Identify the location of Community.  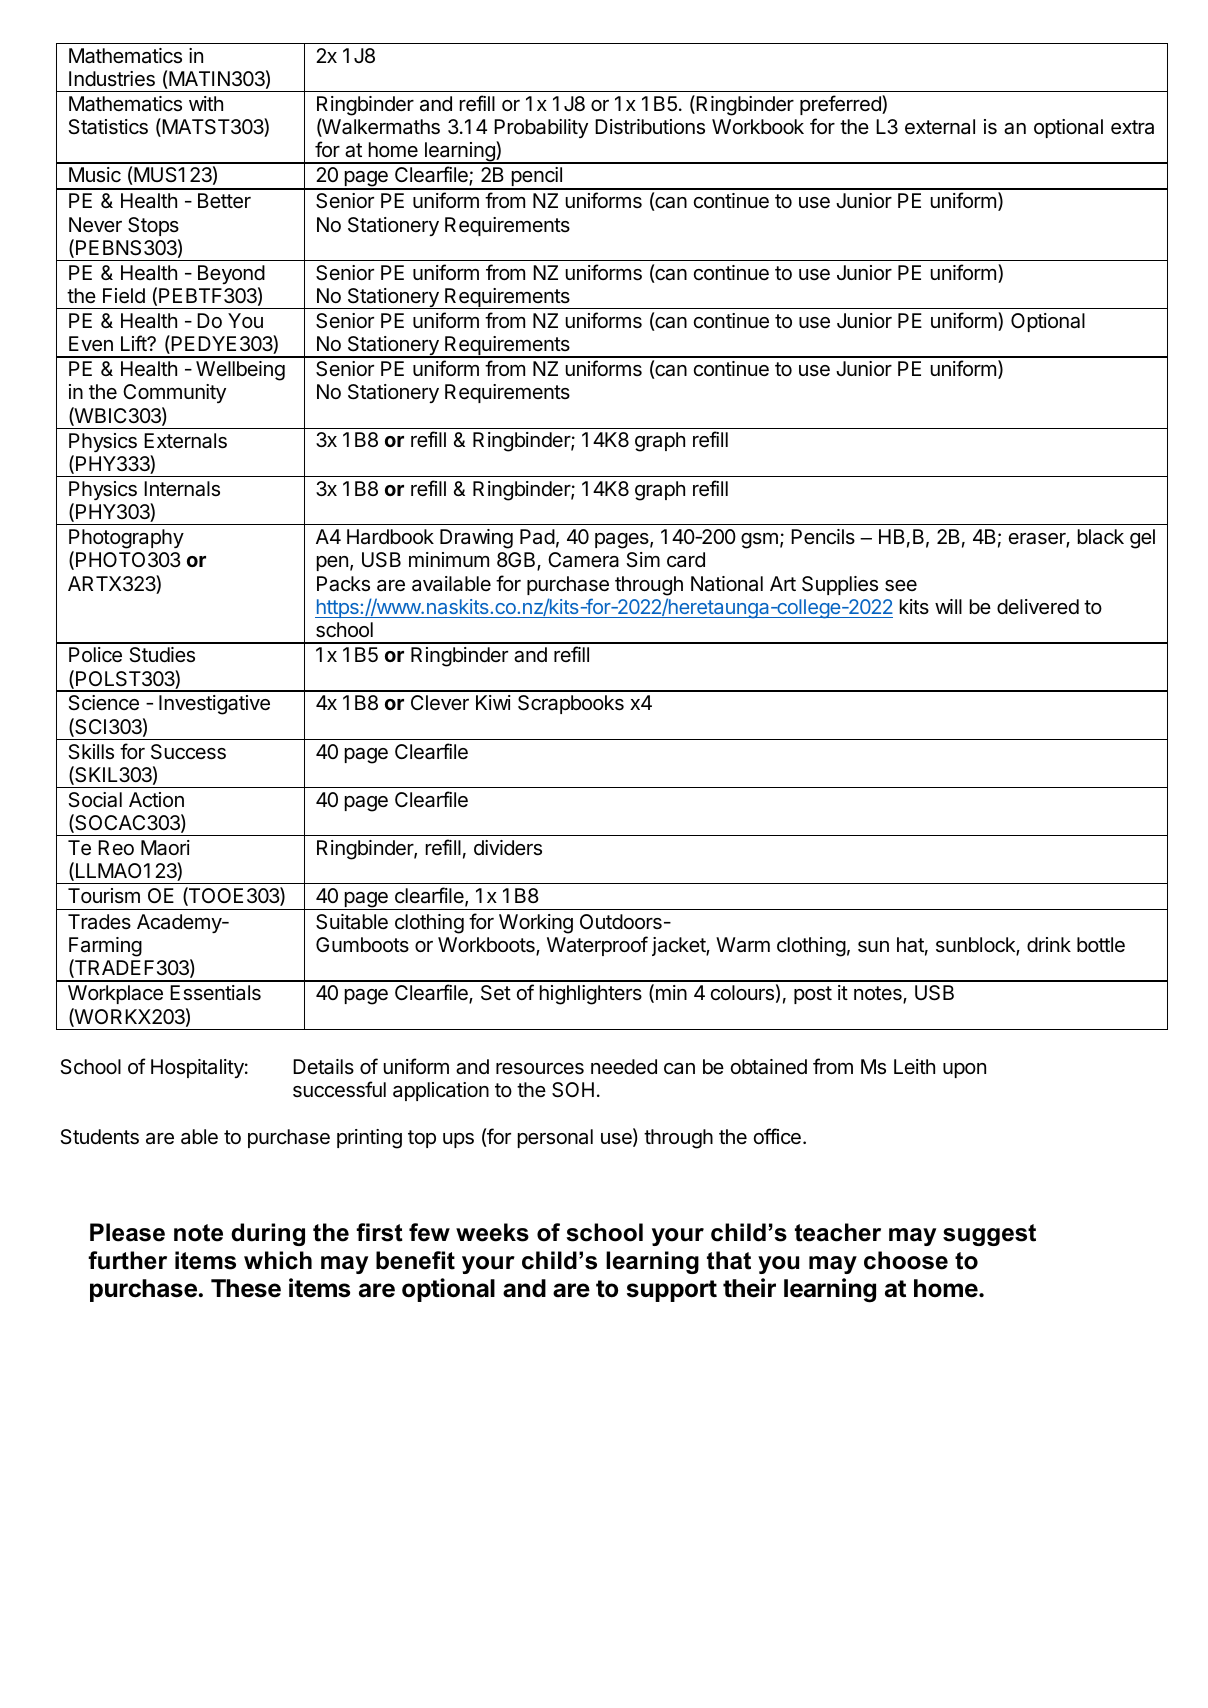
(174, 393).
